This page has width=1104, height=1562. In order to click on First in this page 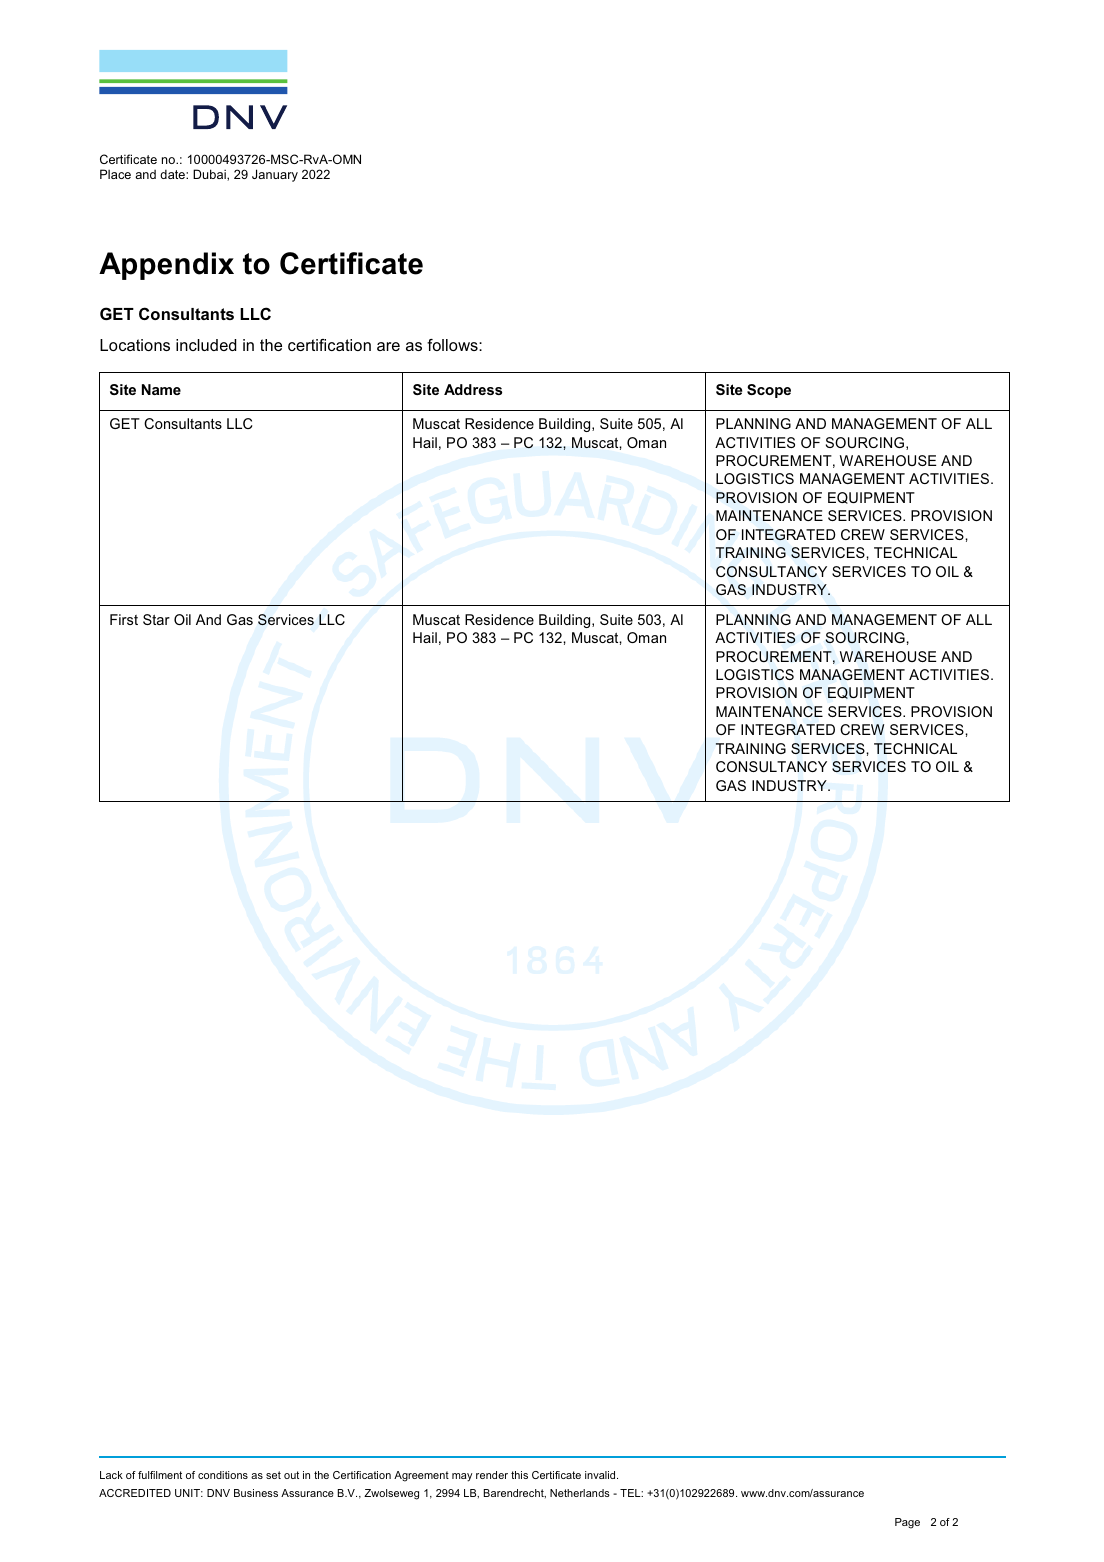, I will do `click(124, 619)`.
